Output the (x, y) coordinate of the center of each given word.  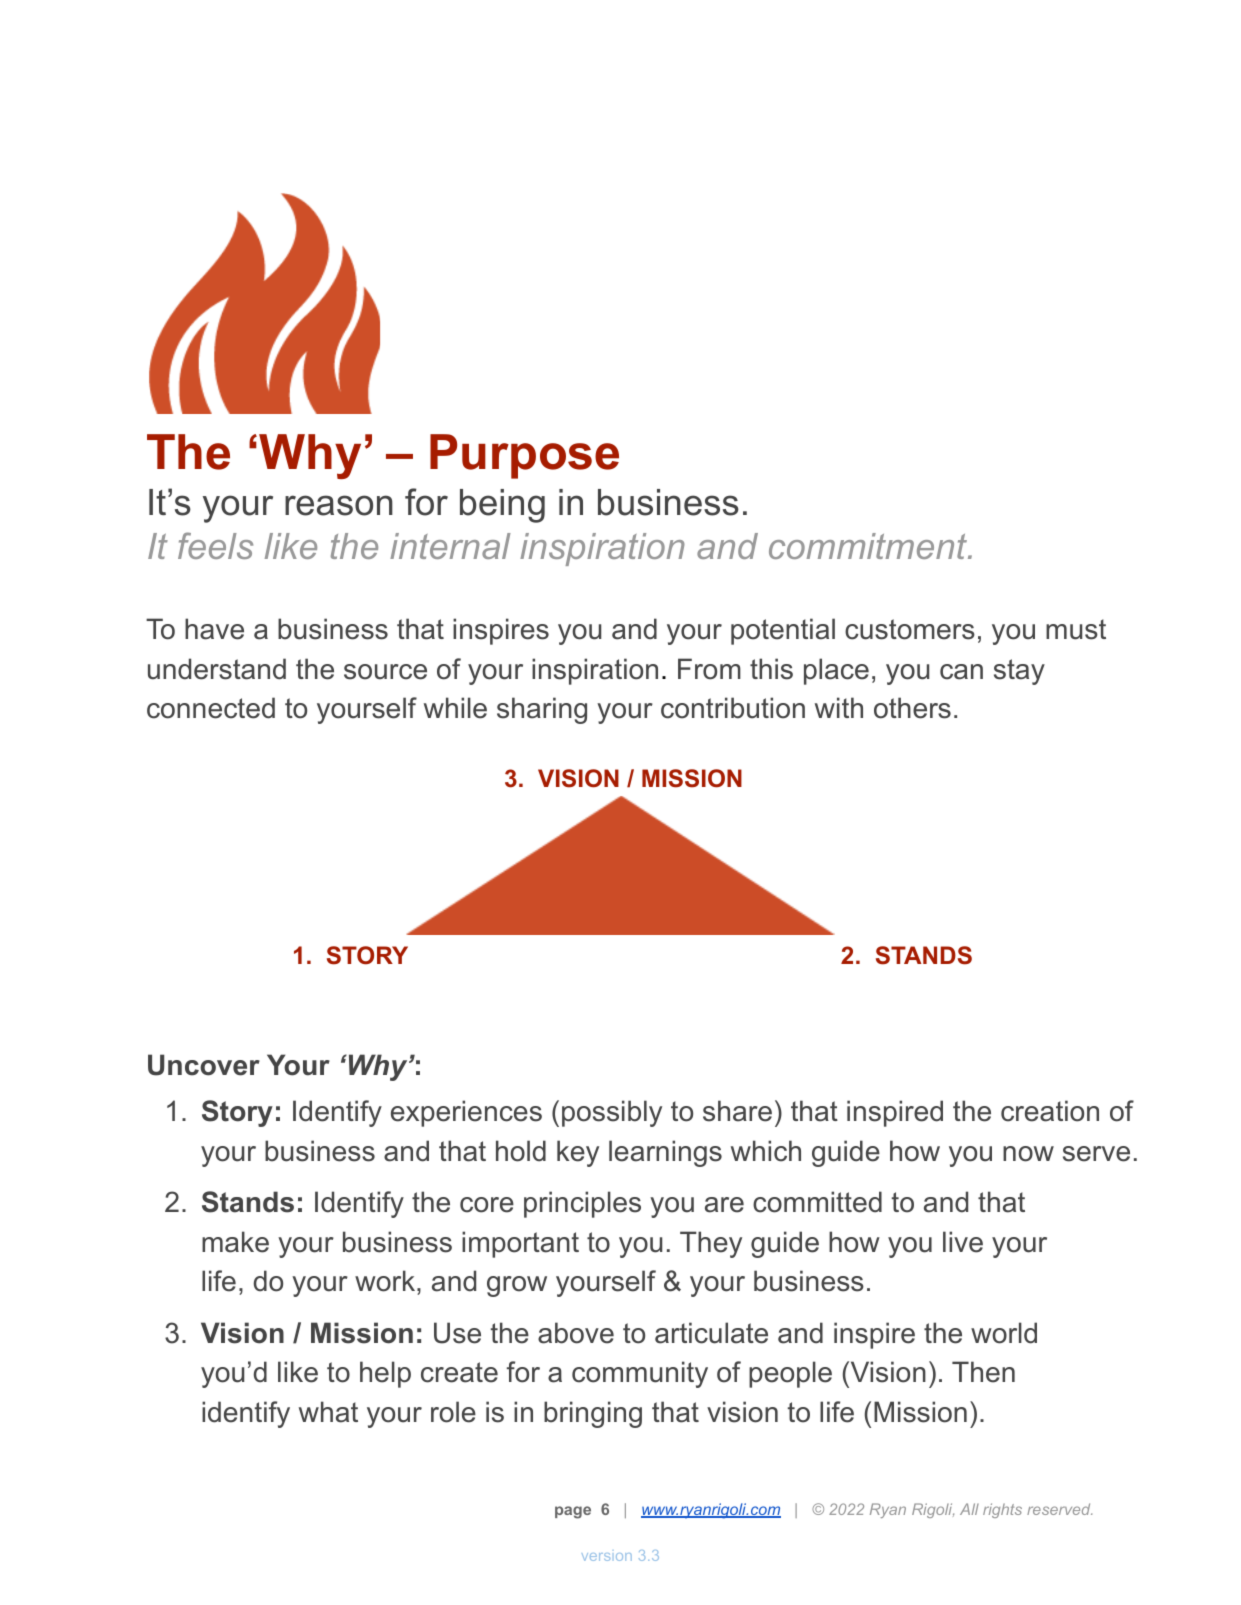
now (1028, 1154)
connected (211, 708)
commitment (869, 546)
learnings (665, 1153)
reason (339, 505)
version (607, 1557)
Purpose (524, 456)
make (235, 1242)
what (328, 1412)
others (912, 708)
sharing (542, 710)
